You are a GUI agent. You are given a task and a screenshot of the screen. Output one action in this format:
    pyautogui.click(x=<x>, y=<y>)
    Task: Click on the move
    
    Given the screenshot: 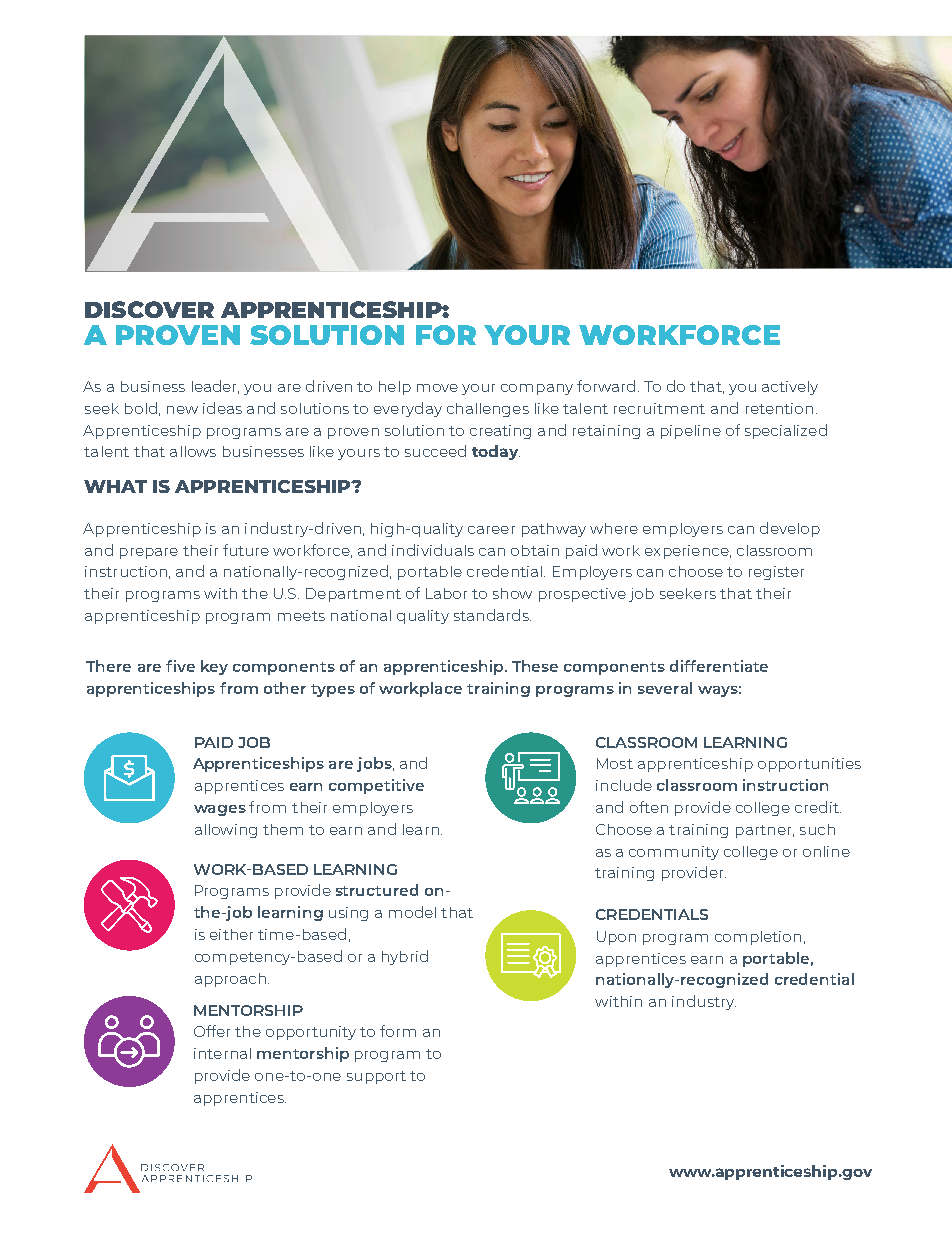 What is the action you would take?
    pyautogui.click(x=437, y=388)
